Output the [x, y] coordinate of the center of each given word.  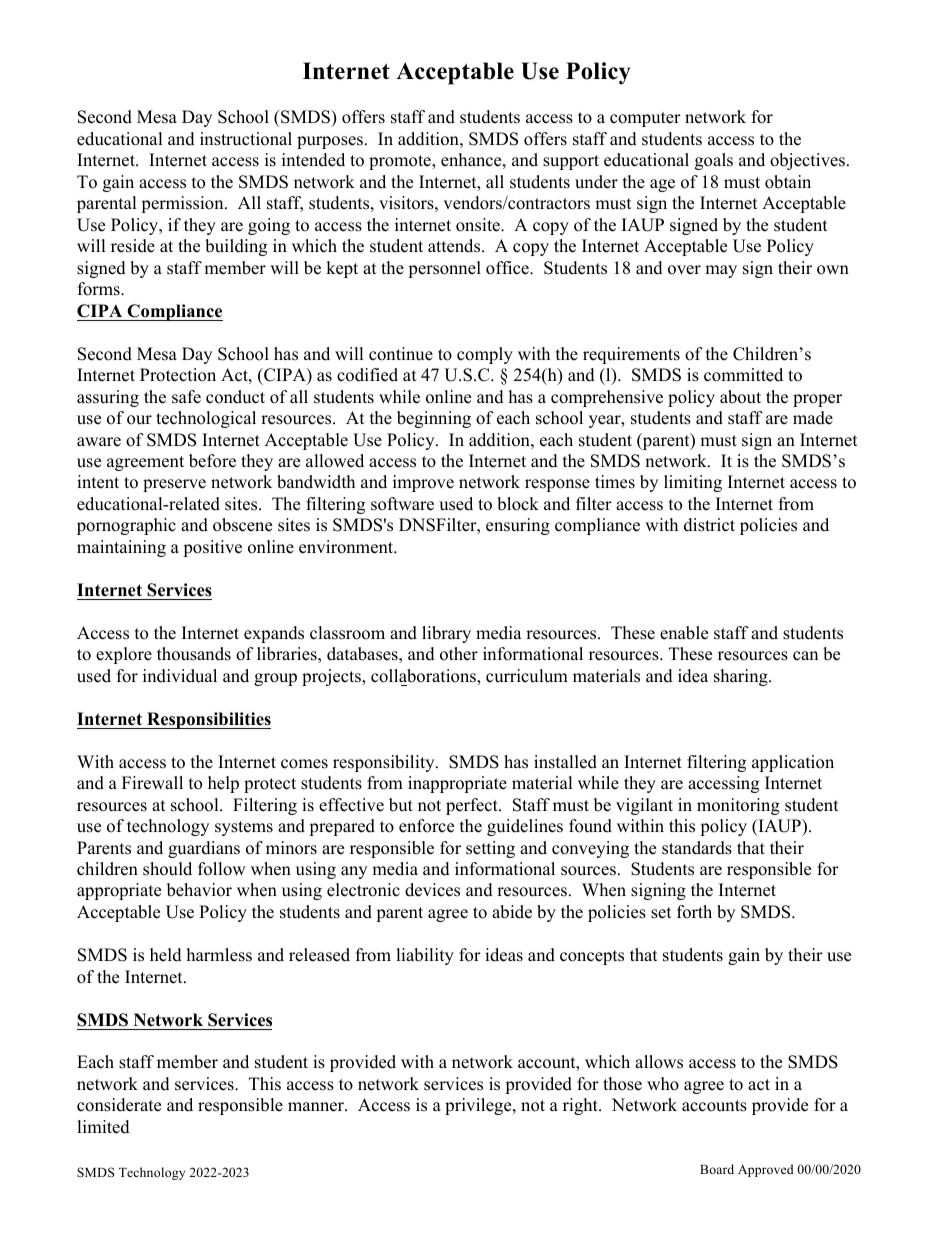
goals [714, 161]
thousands [194, 654]
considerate [119, 1105]
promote [401, 162]
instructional [246, 139]
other [459, 654]
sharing [742, 677]
